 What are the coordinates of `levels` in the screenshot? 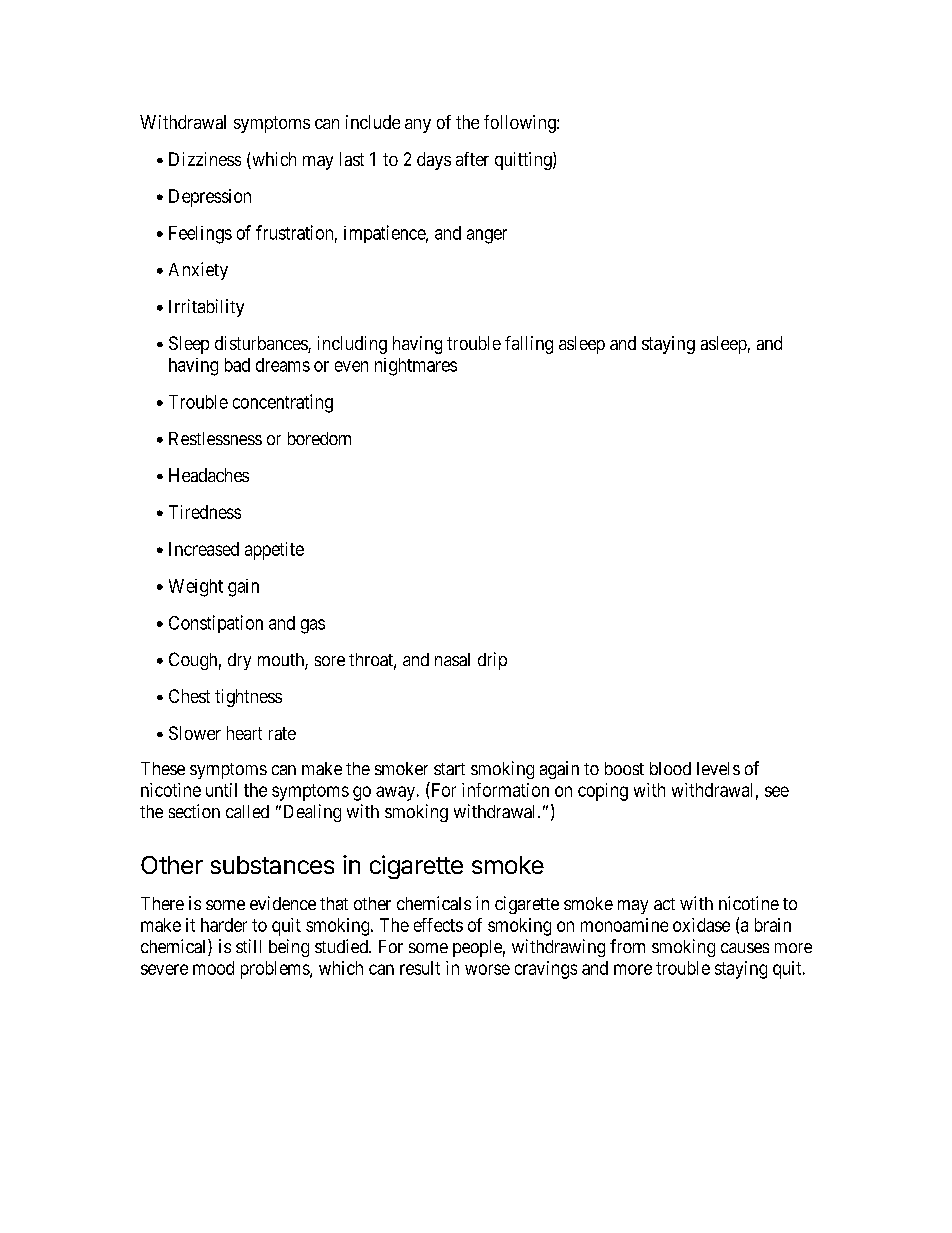 It's located at (718, 768).
